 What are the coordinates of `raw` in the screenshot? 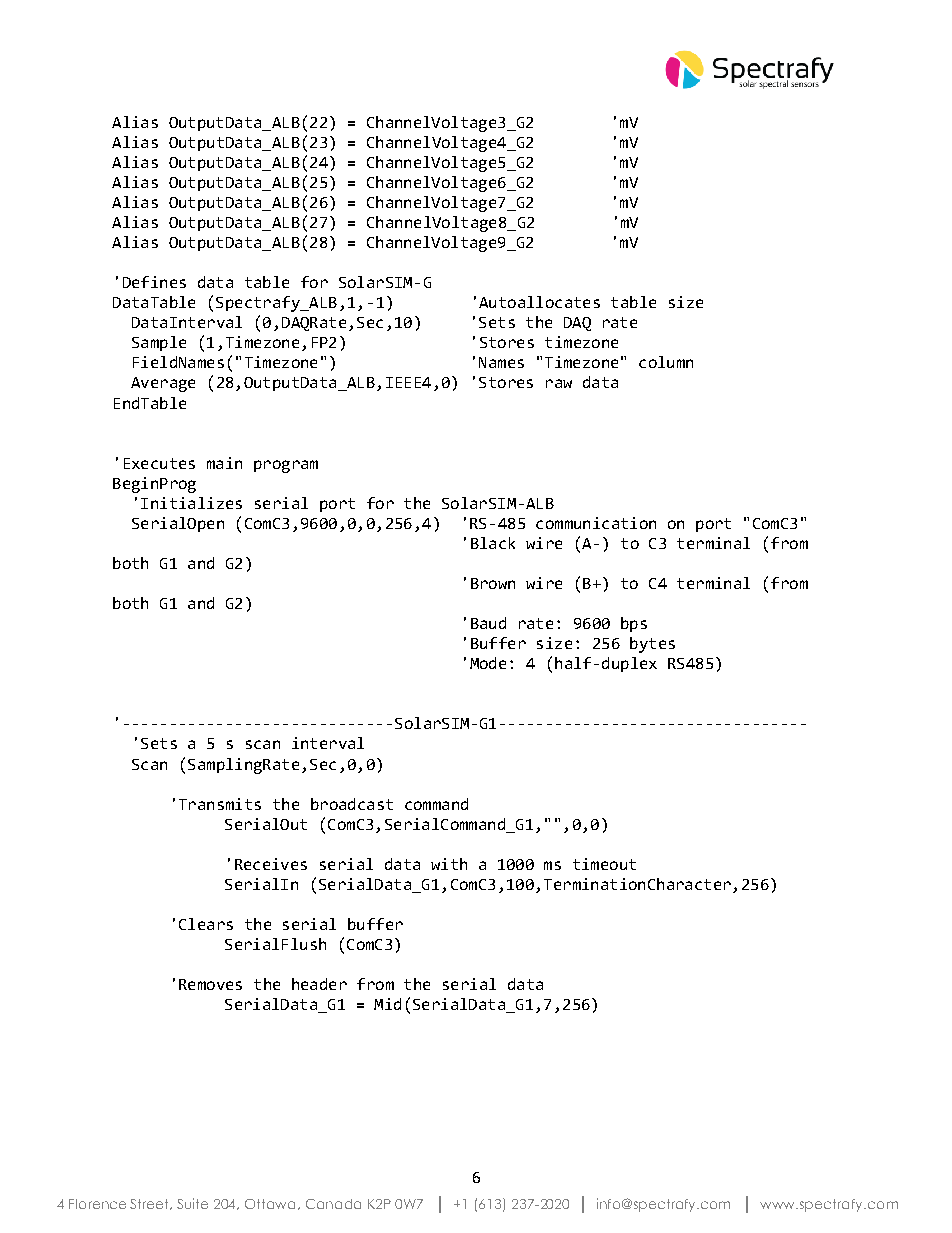 It's located at (559, 383).
